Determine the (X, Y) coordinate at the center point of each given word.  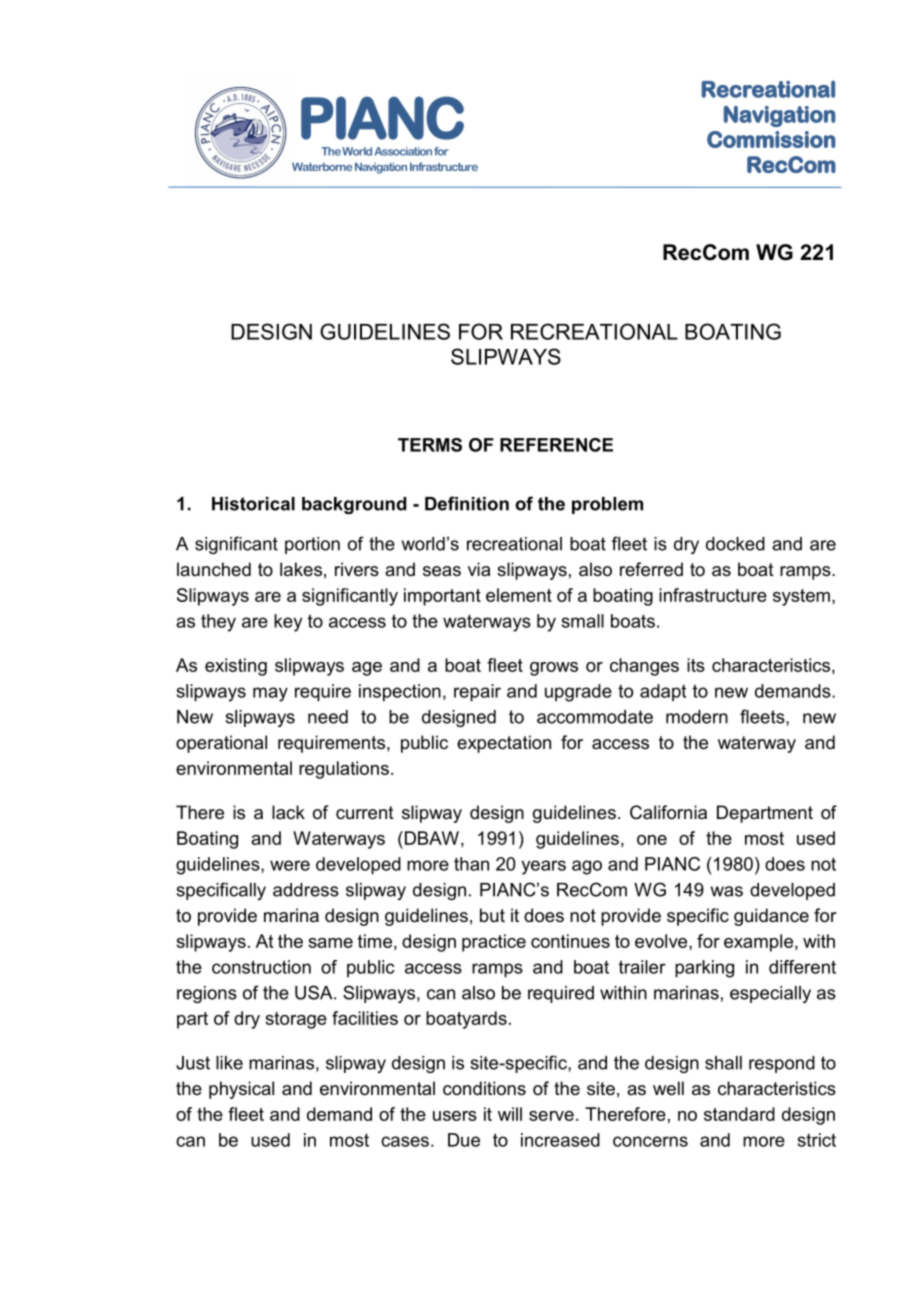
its (696, 665)
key (288, 623)
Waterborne (322, 166)
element (519, 595)
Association (403, 151)
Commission (771, 139)
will (510, 1114)
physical (241, 1090)
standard (739, 1114)
